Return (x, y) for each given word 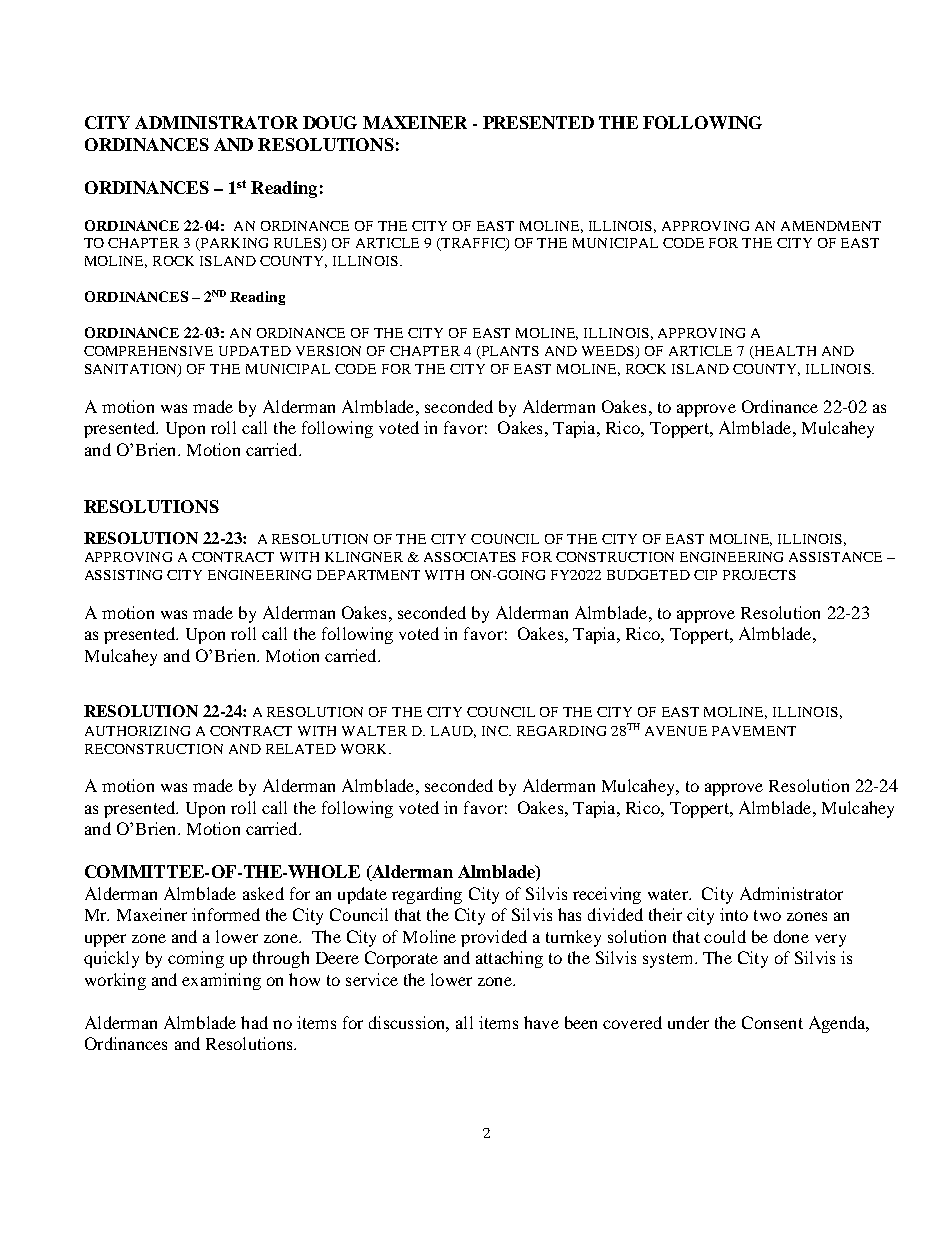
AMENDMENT (831, 226)
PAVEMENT (754, 731)
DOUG (330, 122)
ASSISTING (123, 575)
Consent (772, 1022)
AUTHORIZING (137, 731)
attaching (509, 959)
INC (496, 731)
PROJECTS (759, 575)
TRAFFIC (473, 244)
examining (221, 981)
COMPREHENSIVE (148, 351)
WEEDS (609, 352)
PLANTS (509, 352)
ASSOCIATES (470, 557)
